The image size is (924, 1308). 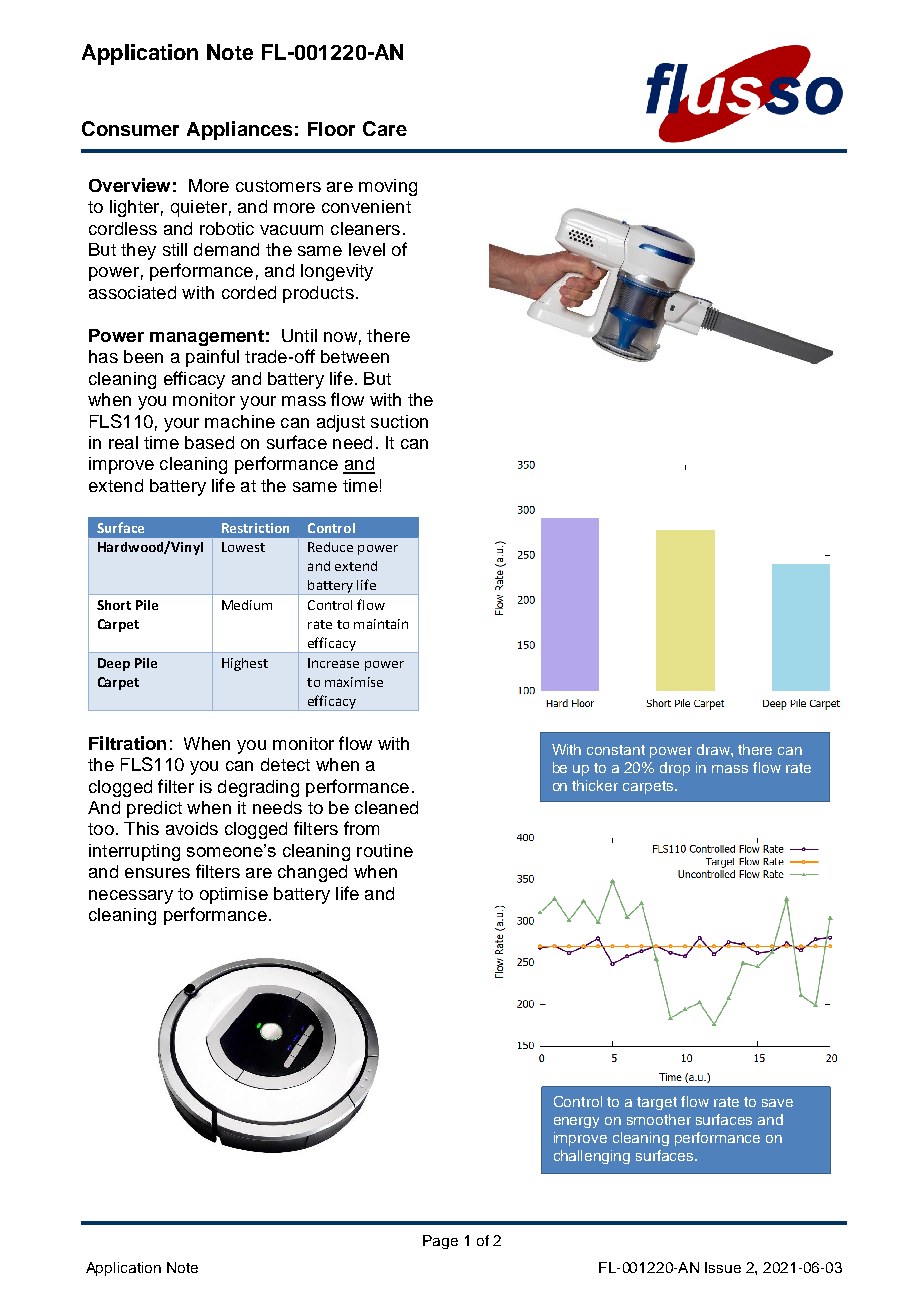 What do you see at coordinates (388, 187) in the screenshot?
I see `moving` at bounding box center [388, 187].
